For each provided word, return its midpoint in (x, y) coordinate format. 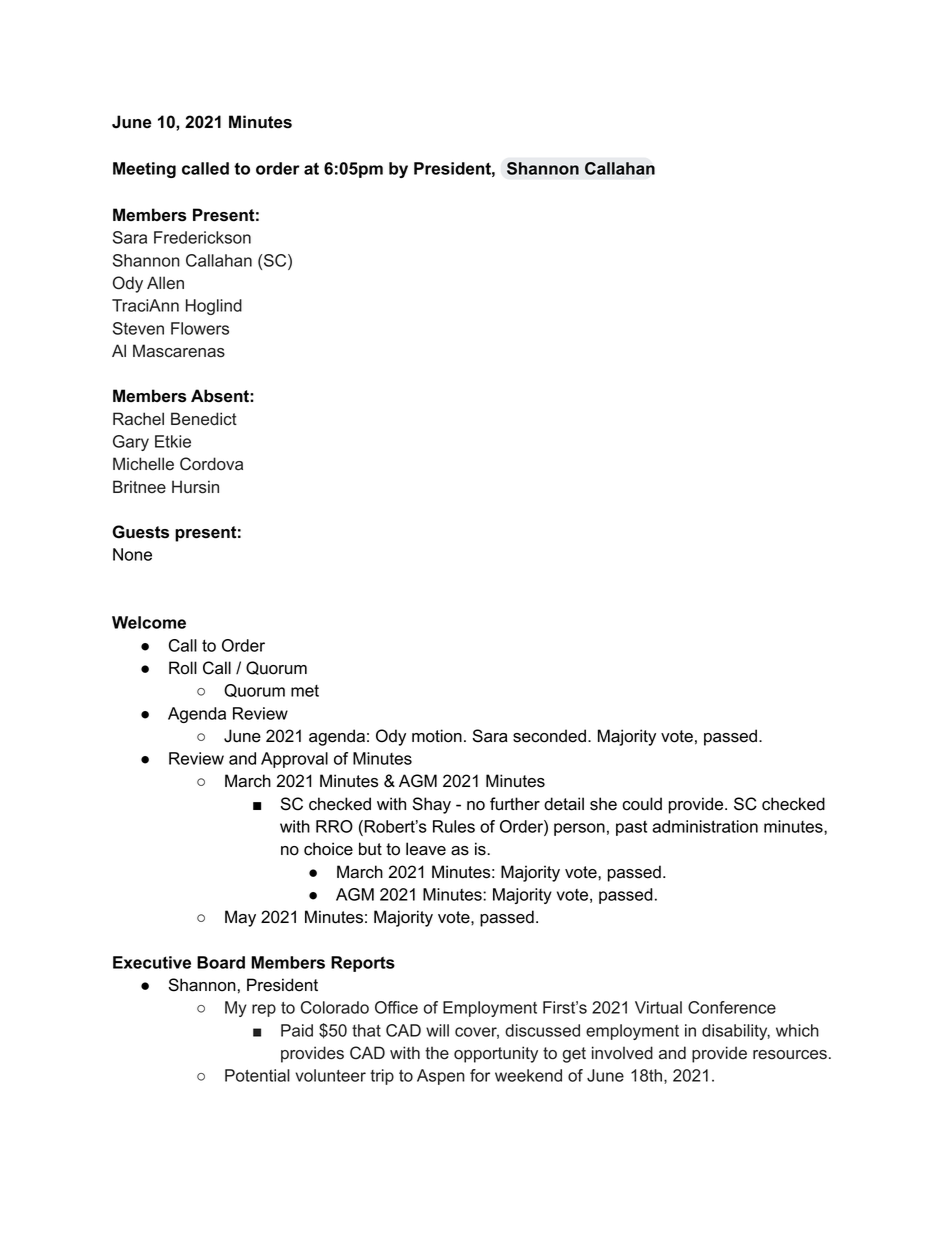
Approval (294, 760)
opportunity (496, 1054)
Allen (165, 282)
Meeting (144, 170)
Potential (257, 1075)
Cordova (211, 464)
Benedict (204, 419)
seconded (549, 736)
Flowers (200, 328)
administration (705, 826)
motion (437, 736)
